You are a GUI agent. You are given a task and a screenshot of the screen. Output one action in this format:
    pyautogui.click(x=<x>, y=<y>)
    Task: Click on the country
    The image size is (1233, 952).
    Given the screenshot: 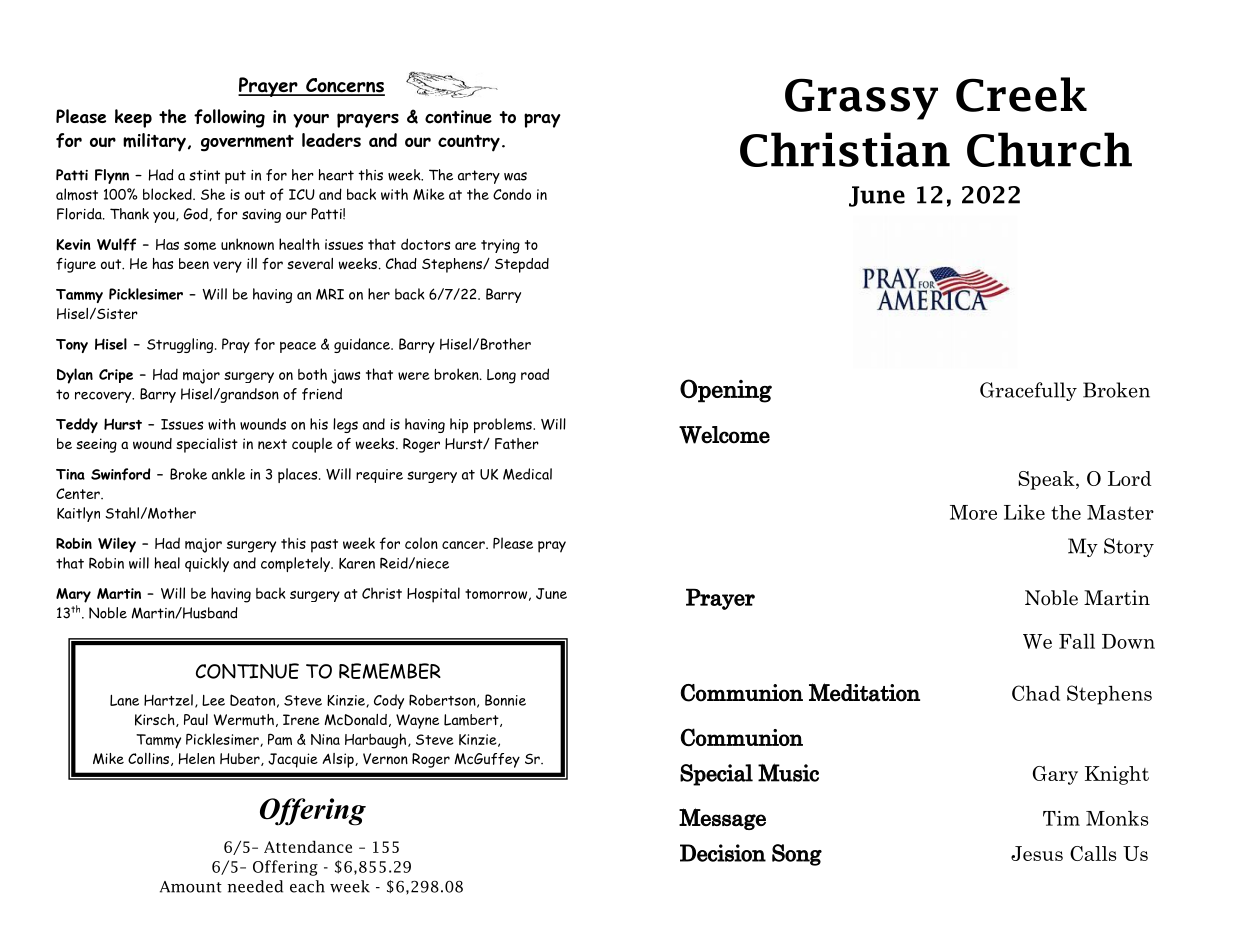 What is the action you would take?
    pyautogui.click(x=469, y=143)
